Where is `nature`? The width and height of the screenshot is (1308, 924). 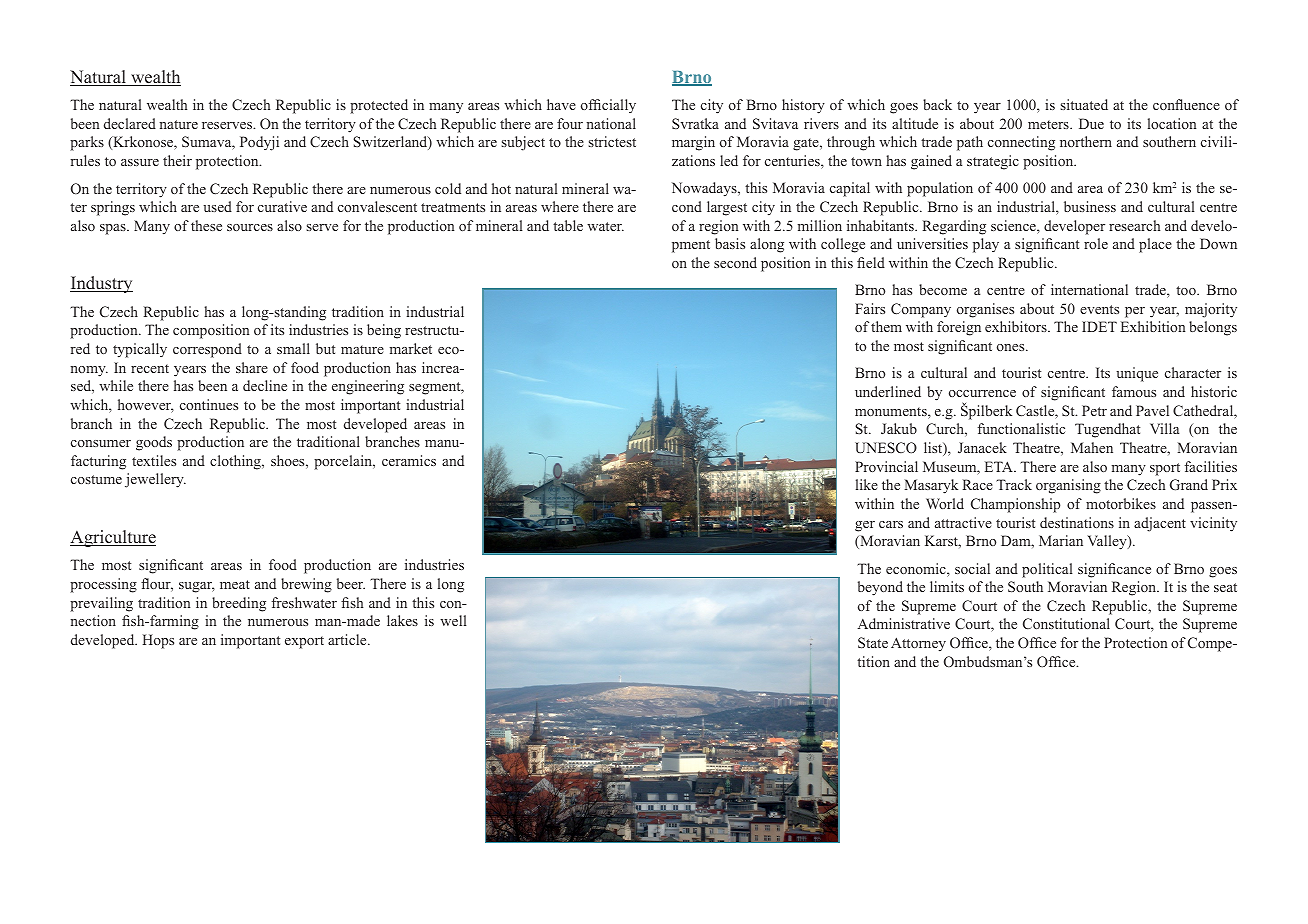
nature is located at coordinates (178, 124).
